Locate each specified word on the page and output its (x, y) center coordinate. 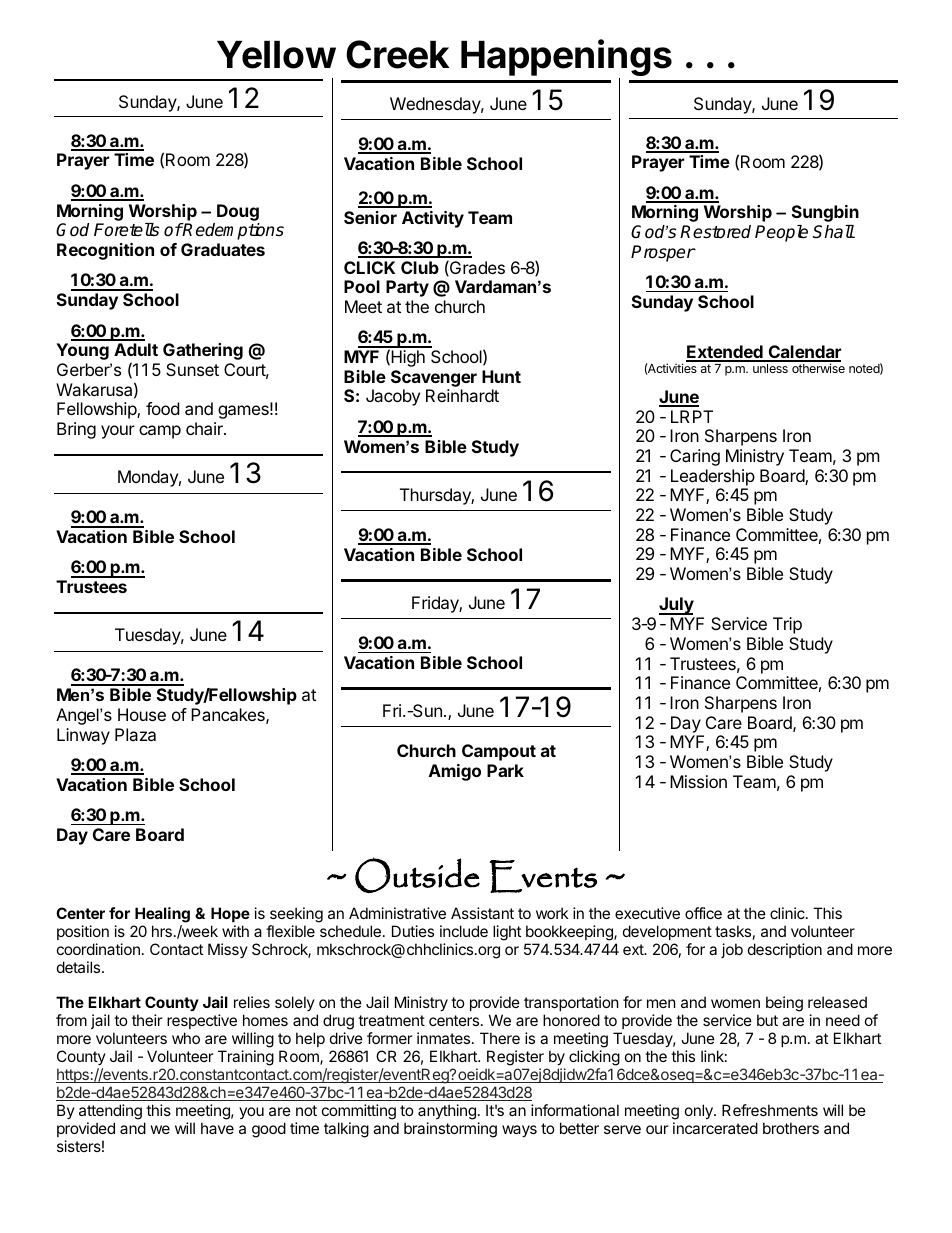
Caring (695, 457)
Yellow (276, 55)
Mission (698, 781)
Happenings (566, 59)
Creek (397, 54)
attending (110, 1112)
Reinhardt (462, 395)
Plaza (135, 734)
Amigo (455, 772)
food (162, 408)
